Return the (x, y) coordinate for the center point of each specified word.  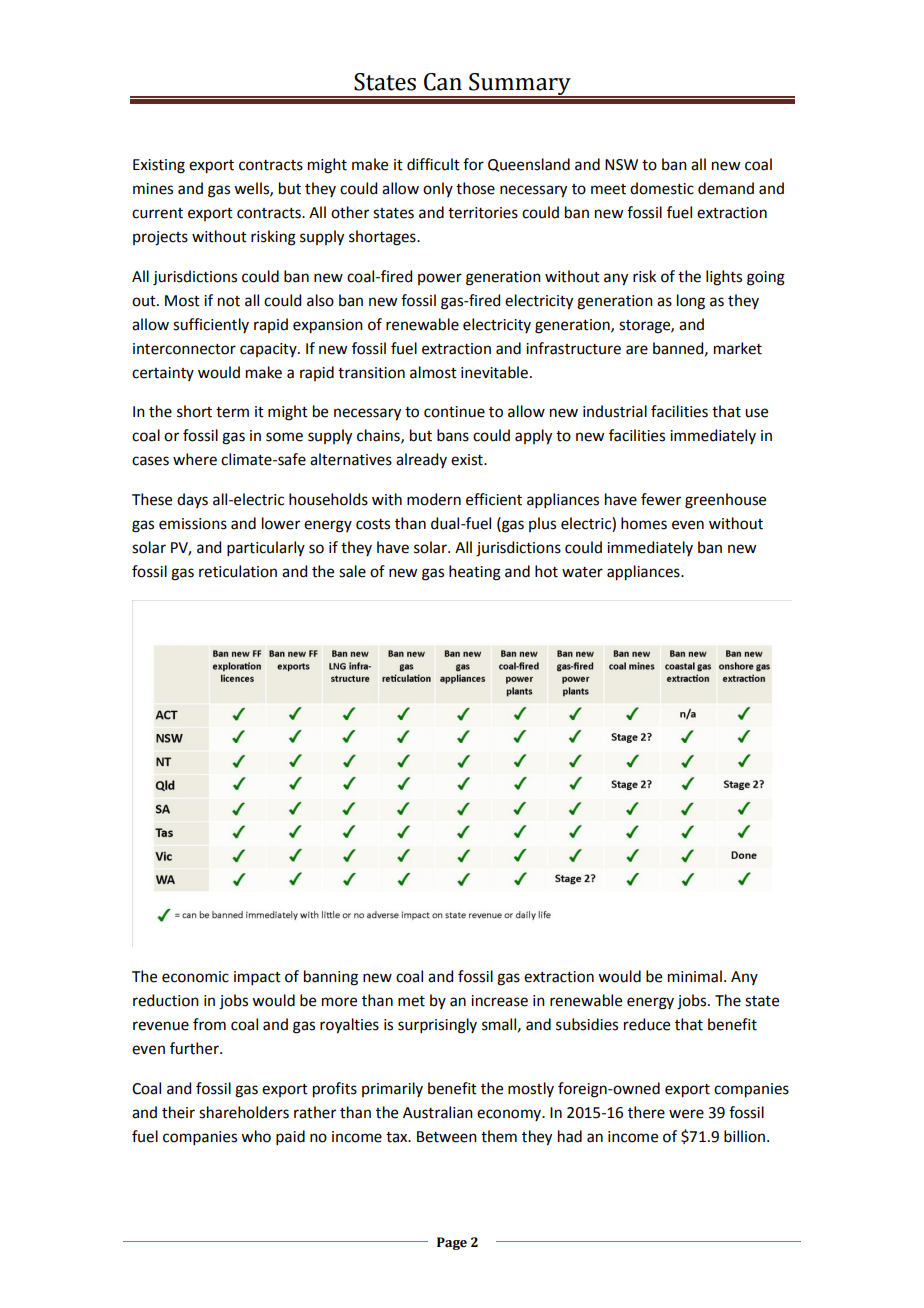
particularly (266, 548)
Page (452, 1243)
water (582, 572)
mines (153, 189)
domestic (662, 188)
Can (443, 82)
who (256, 1136)
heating (475, 573)
